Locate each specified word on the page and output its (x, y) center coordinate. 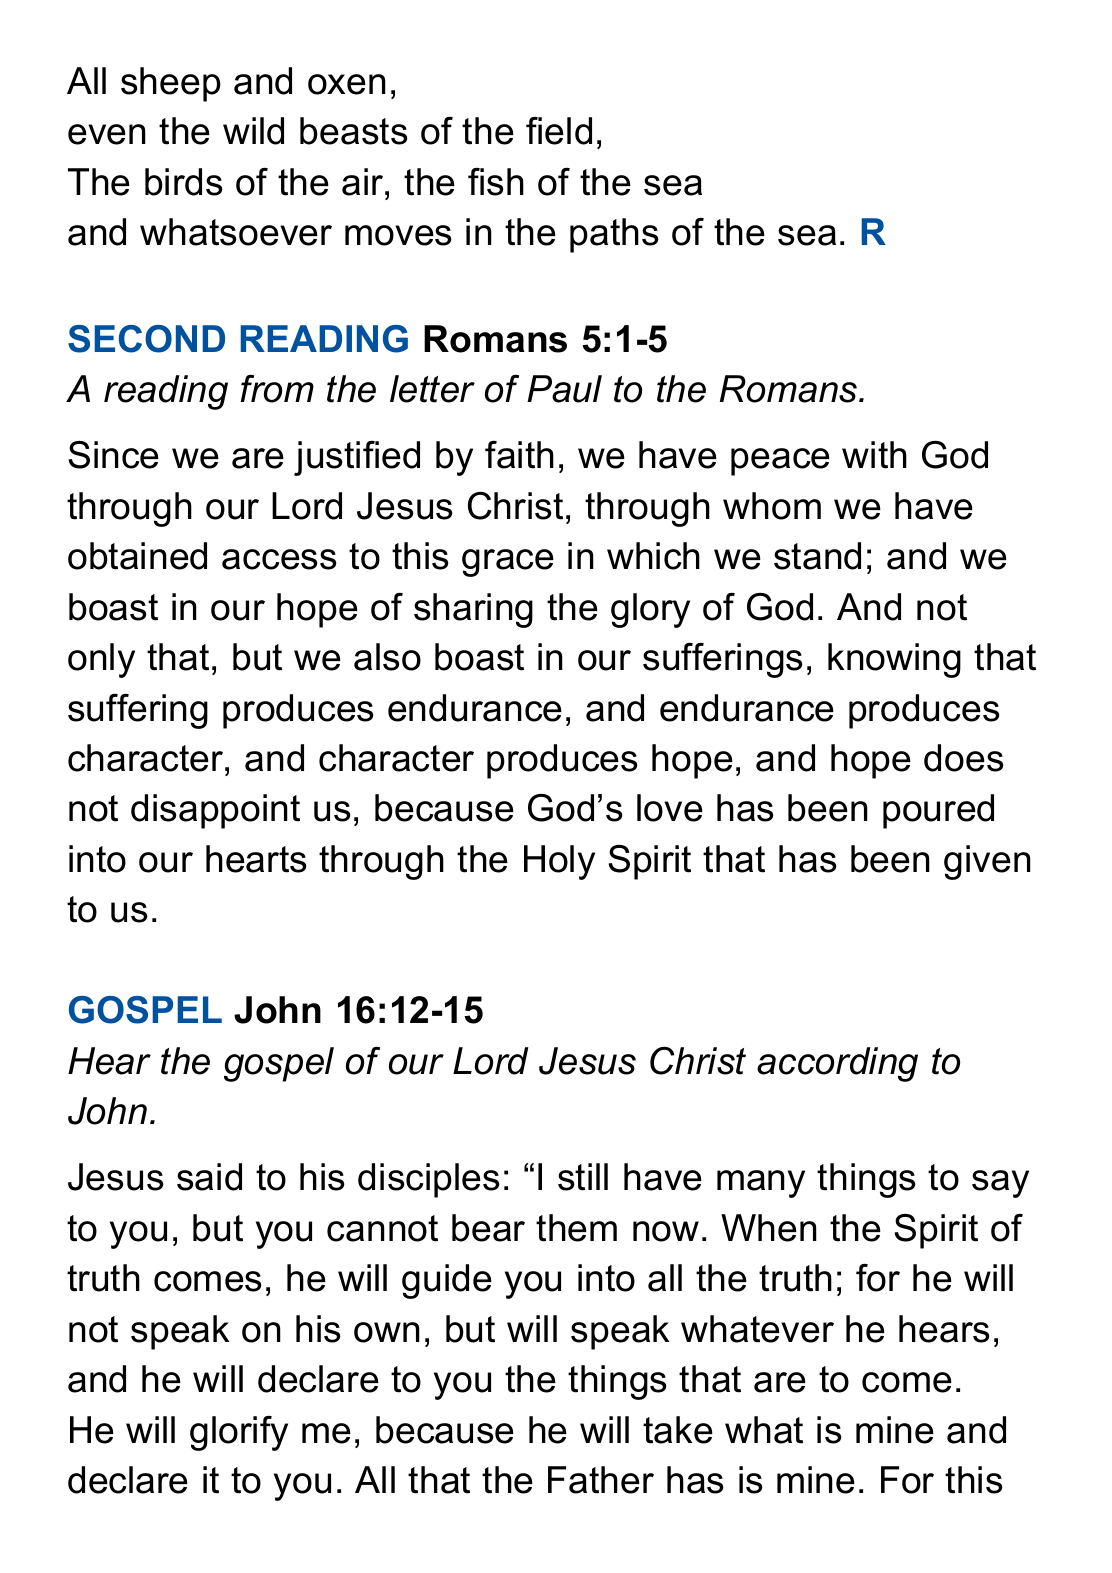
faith (519, 455)
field (559, 131)
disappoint (215, 811)
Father (601, 1480)
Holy (559, 862)
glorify (239, 1433)
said (209, 1177)
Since (113, 455)
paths (614, 235)
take (678, 1430)
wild (253, 131)
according (837, 1064)
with (874, 455)
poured (938, 811)
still (583, 1177)
